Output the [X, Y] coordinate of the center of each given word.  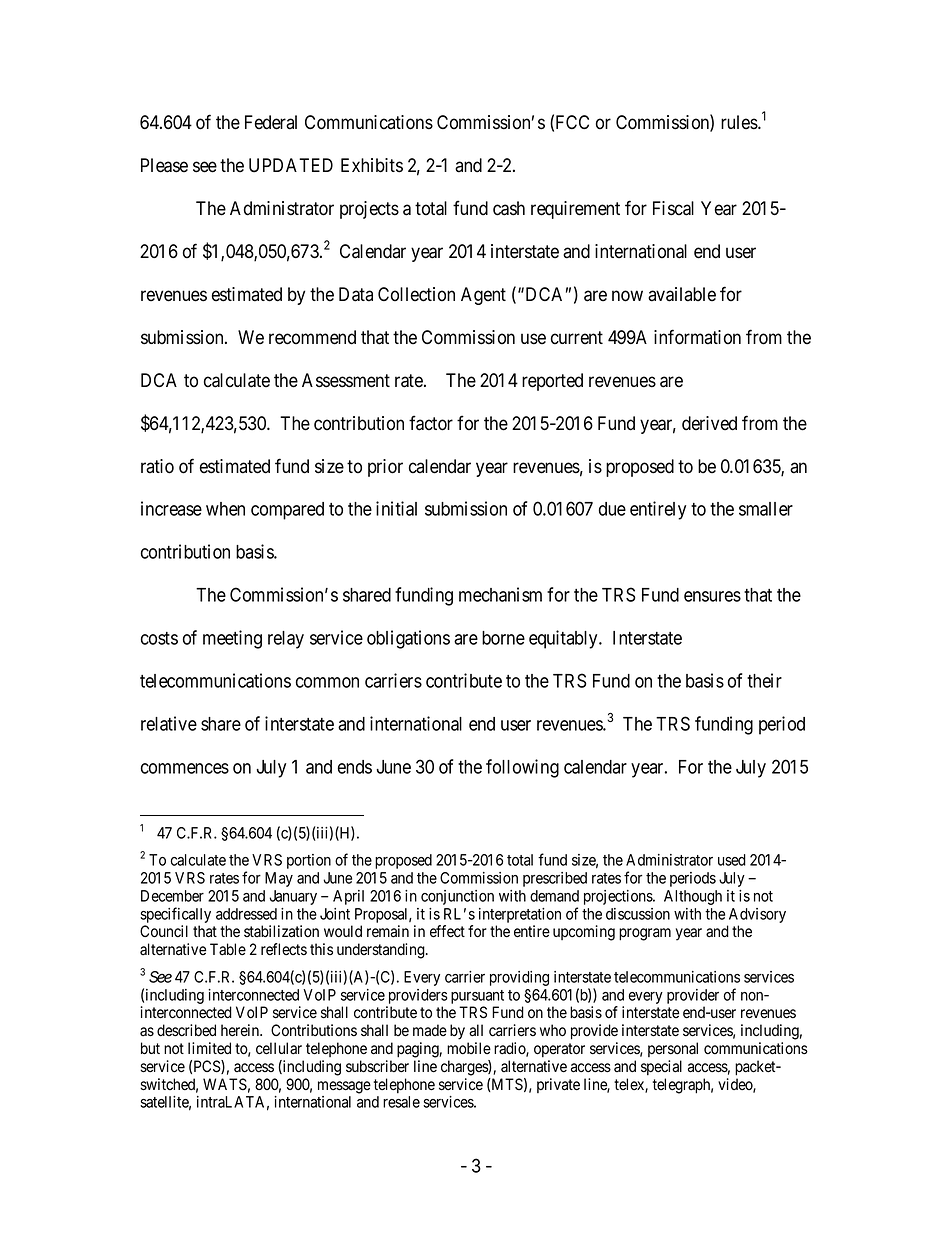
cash [509, 208]
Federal [271, 122]
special [661, 1067]
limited [209, 1048]
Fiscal [673, 208]
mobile [469, 1048]
